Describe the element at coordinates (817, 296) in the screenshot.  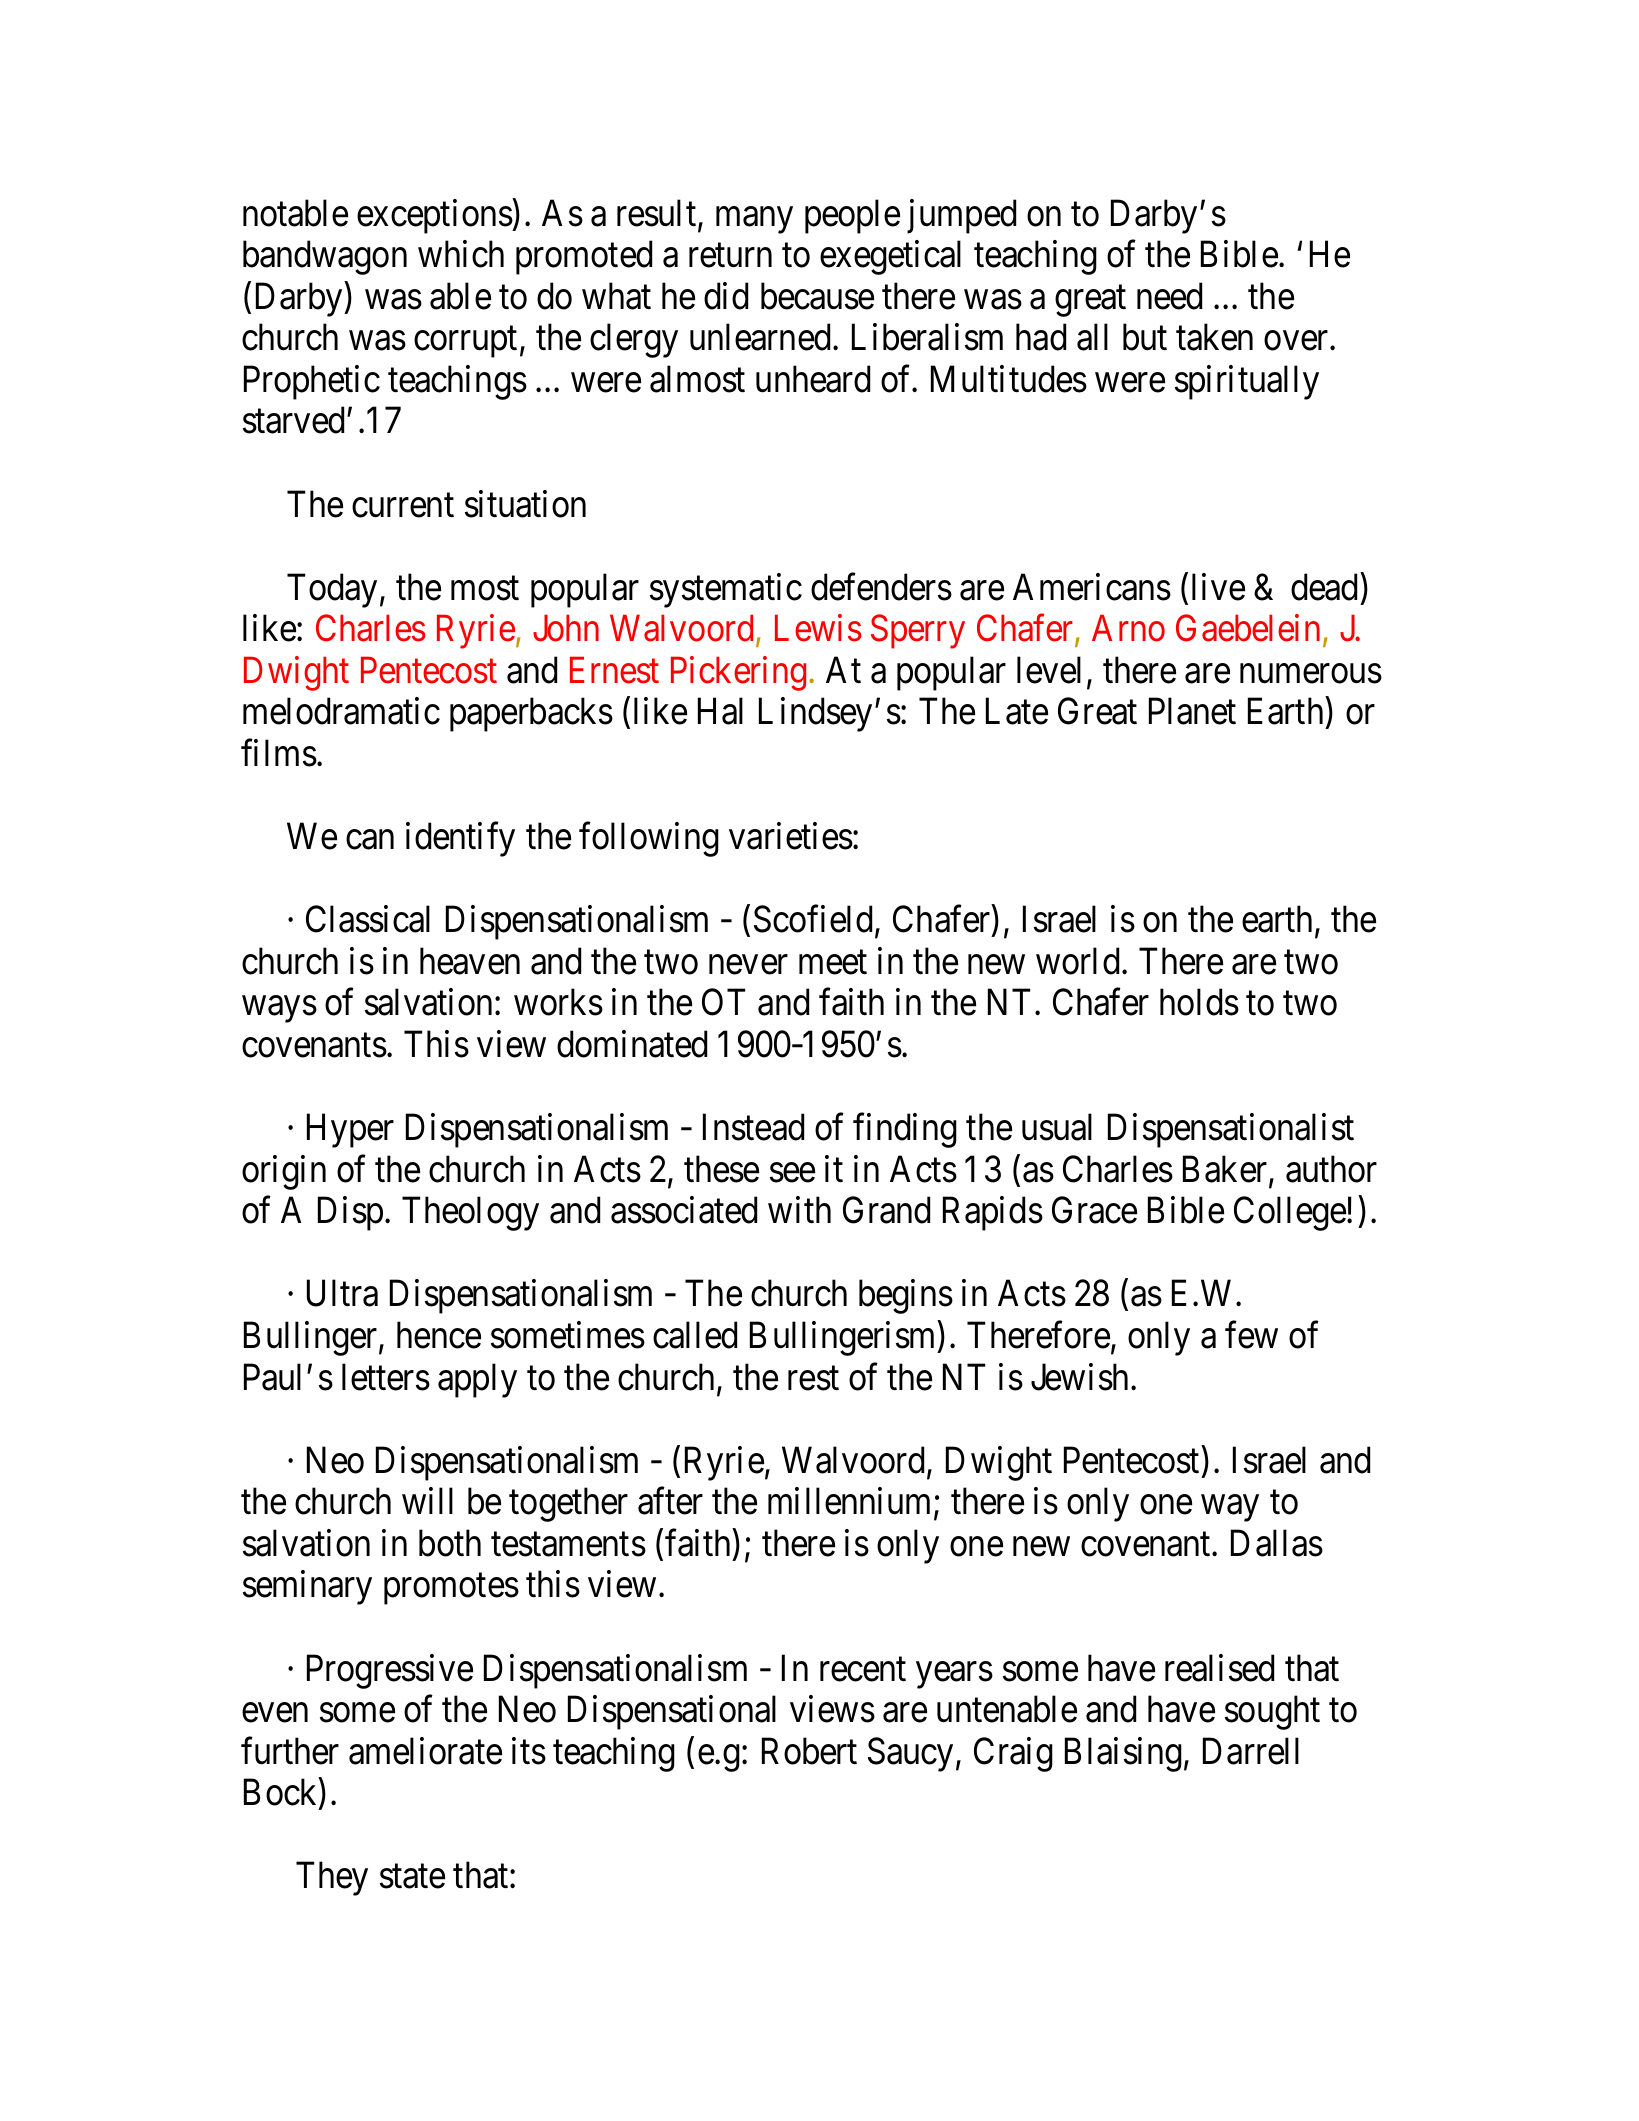
I see `because` at that location.
